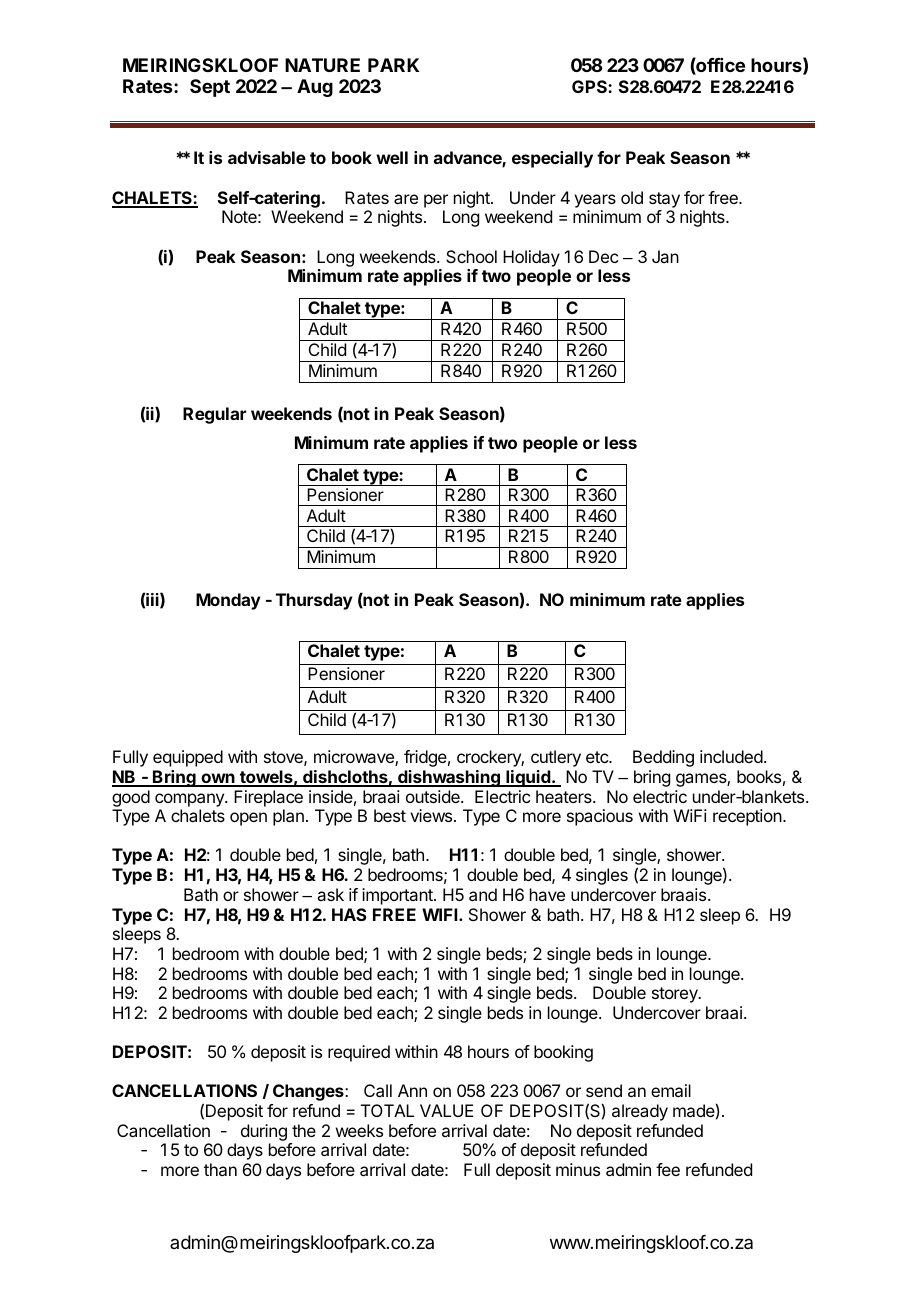 The image size is (924, 1308). I want to click on and, so click(483, 894).
